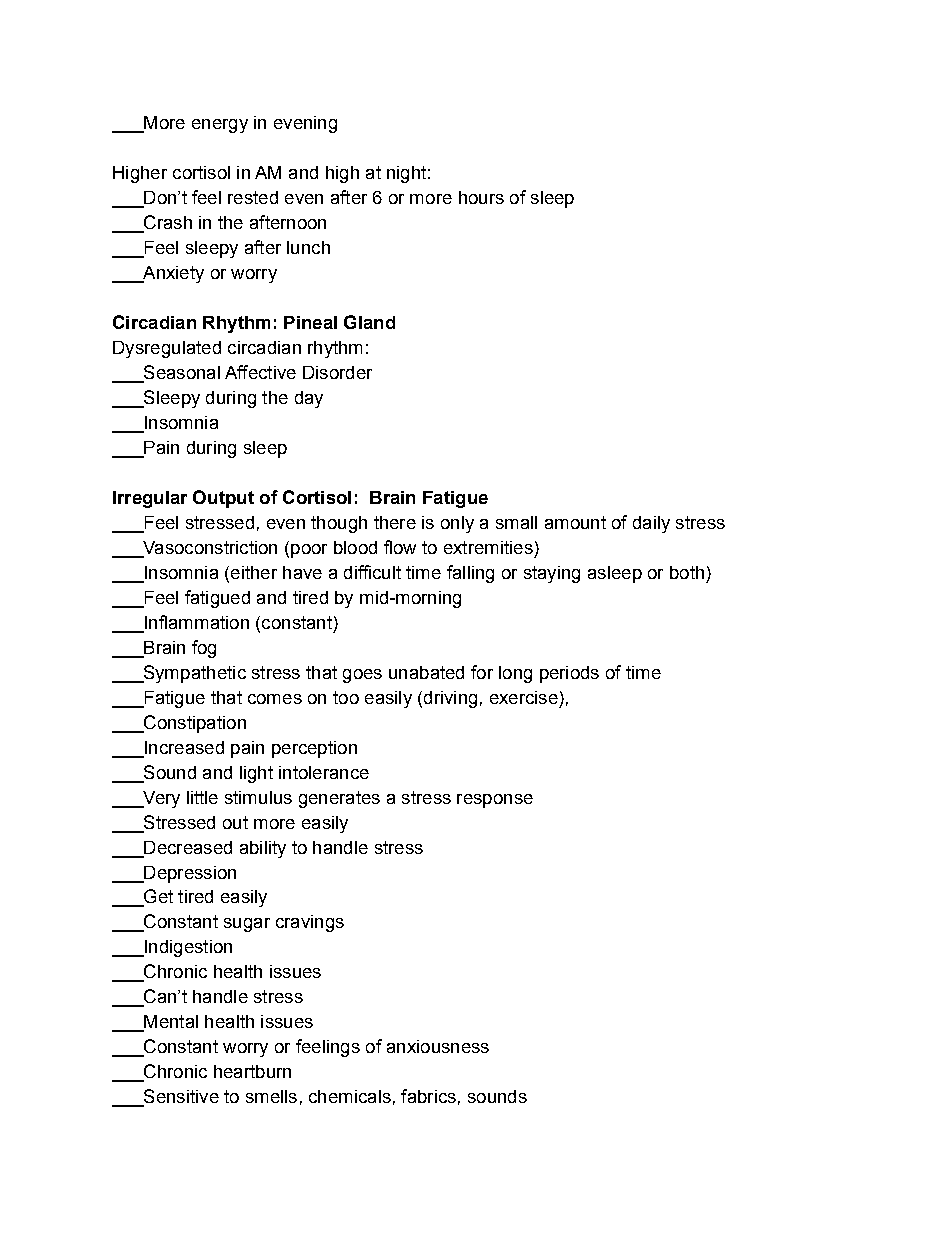  I want to click on Gland, so click(369, 322).
